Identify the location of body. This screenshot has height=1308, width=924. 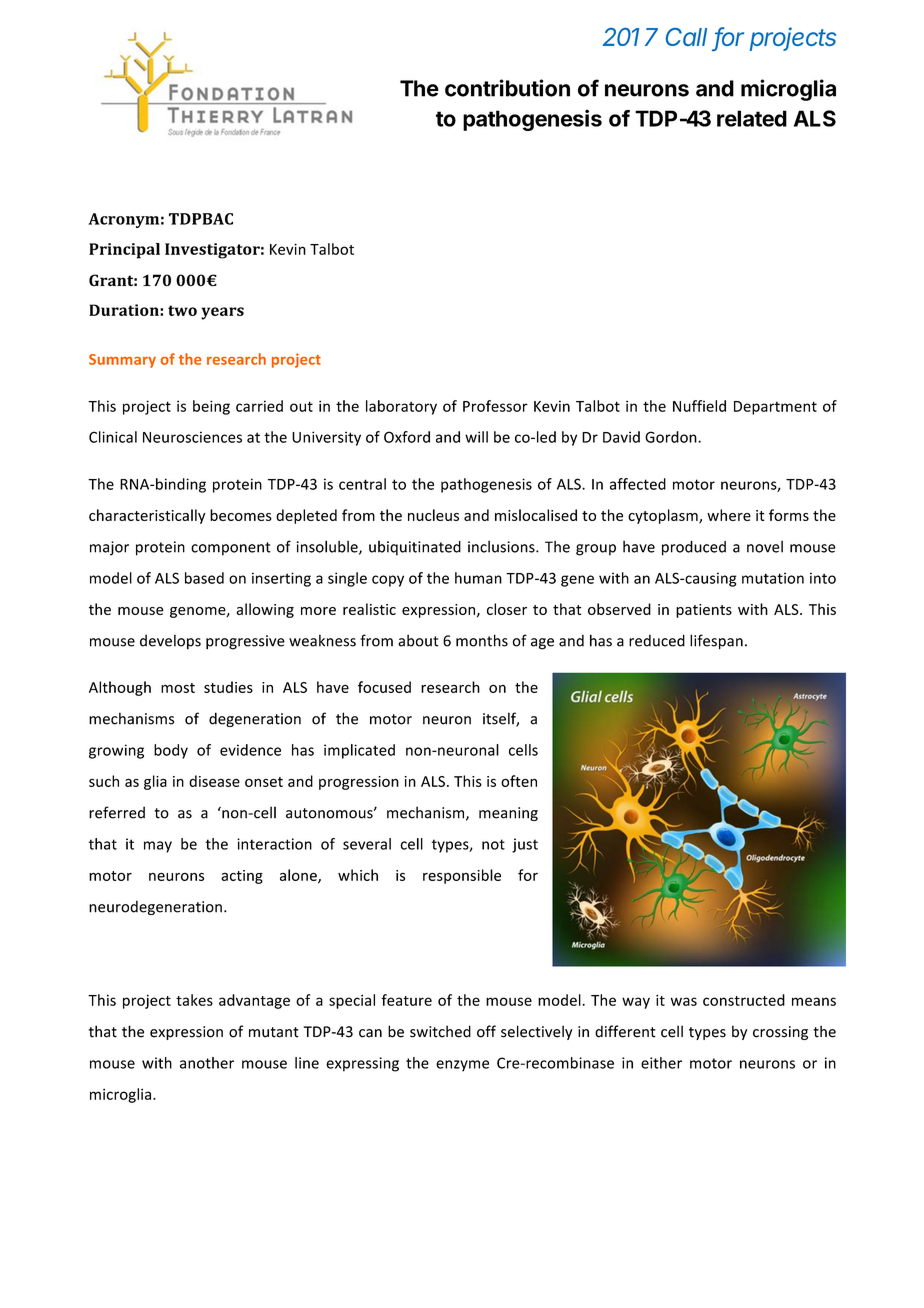
(171, 751).
